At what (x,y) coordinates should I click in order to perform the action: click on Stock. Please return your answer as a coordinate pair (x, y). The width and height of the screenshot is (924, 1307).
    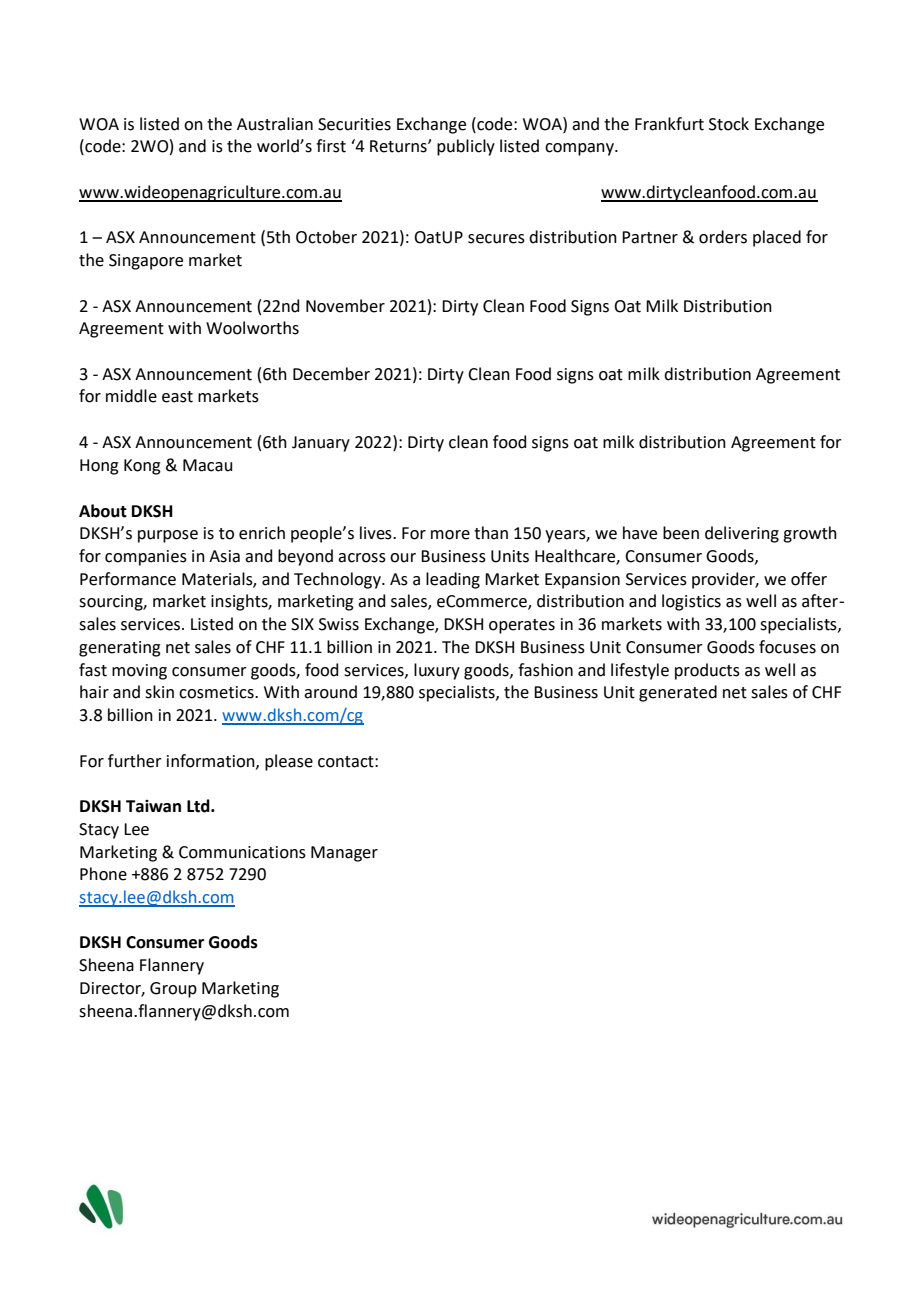
    Looking at the image, I should click on (729, 124).
